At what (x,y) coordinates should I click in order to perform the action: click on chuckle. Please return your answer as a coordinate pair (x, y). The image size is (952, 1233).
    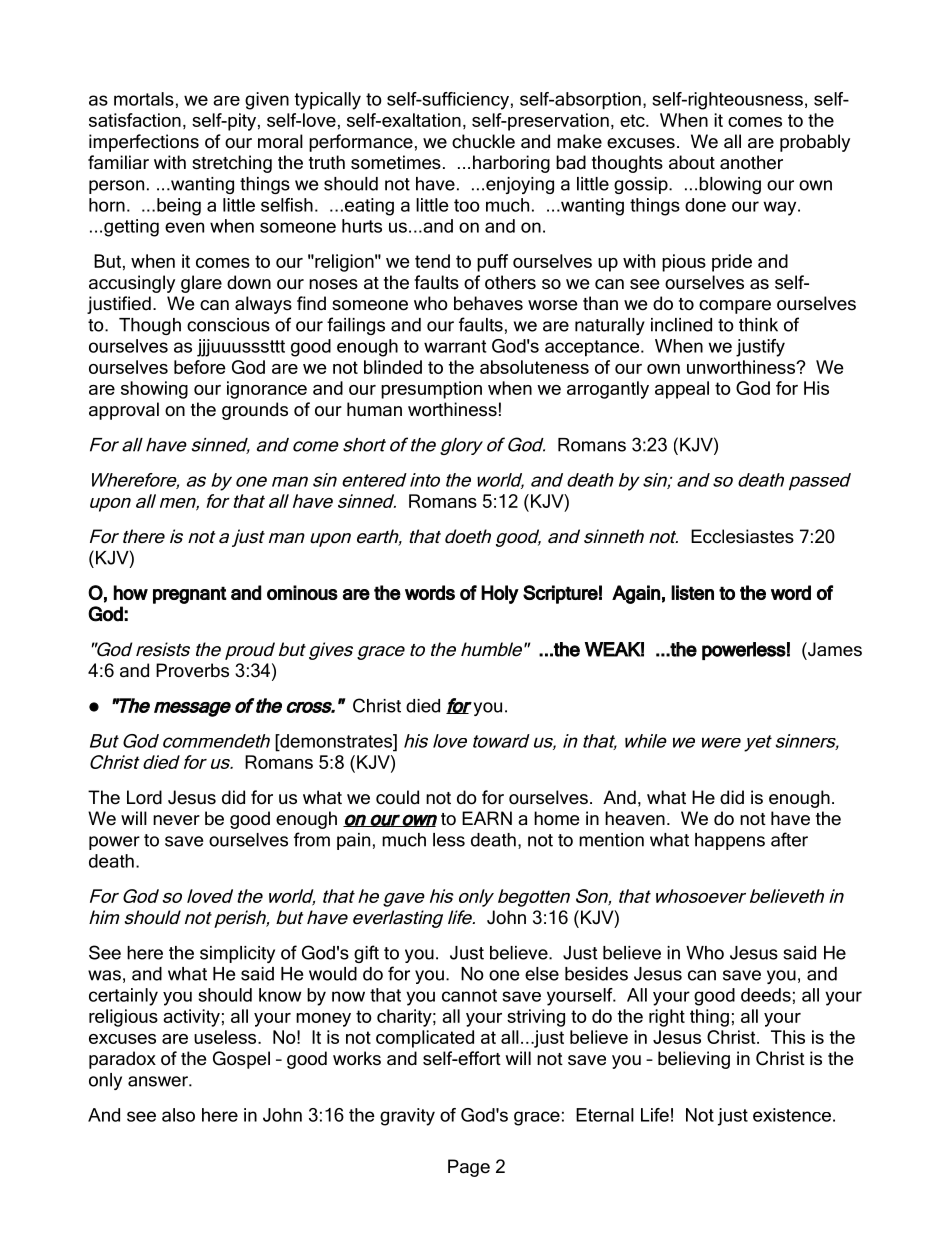
    Looking at the image, I should click on (483, 141).
